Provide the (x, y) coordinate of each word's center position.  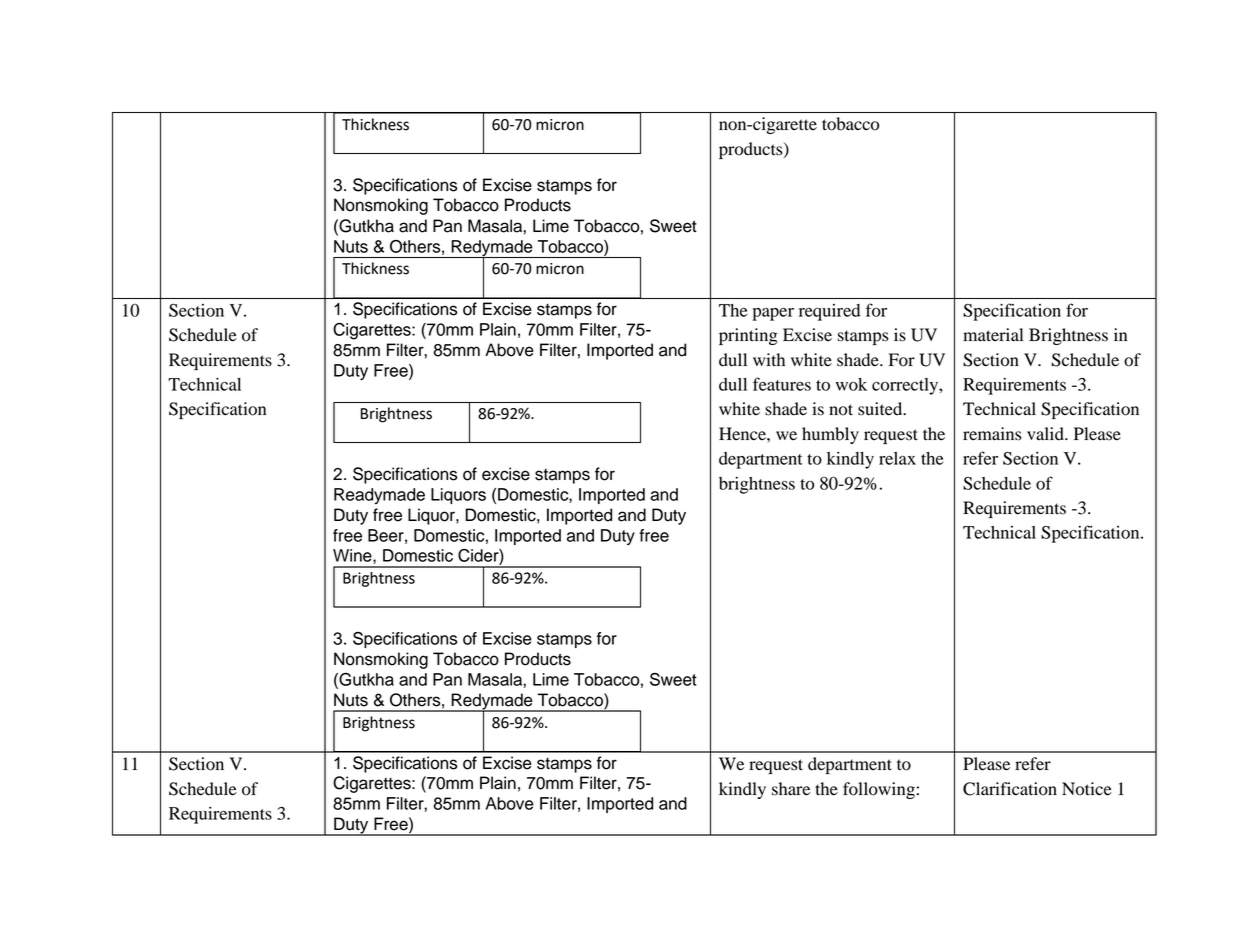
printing (748, 336)
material (993, 335)
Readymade (379, 496)
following (879, 790)
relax (897, 458)
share (791, 789)
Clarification (1010, 789)
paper (773, 314)
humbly (830, 435)
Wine (353, 556)
